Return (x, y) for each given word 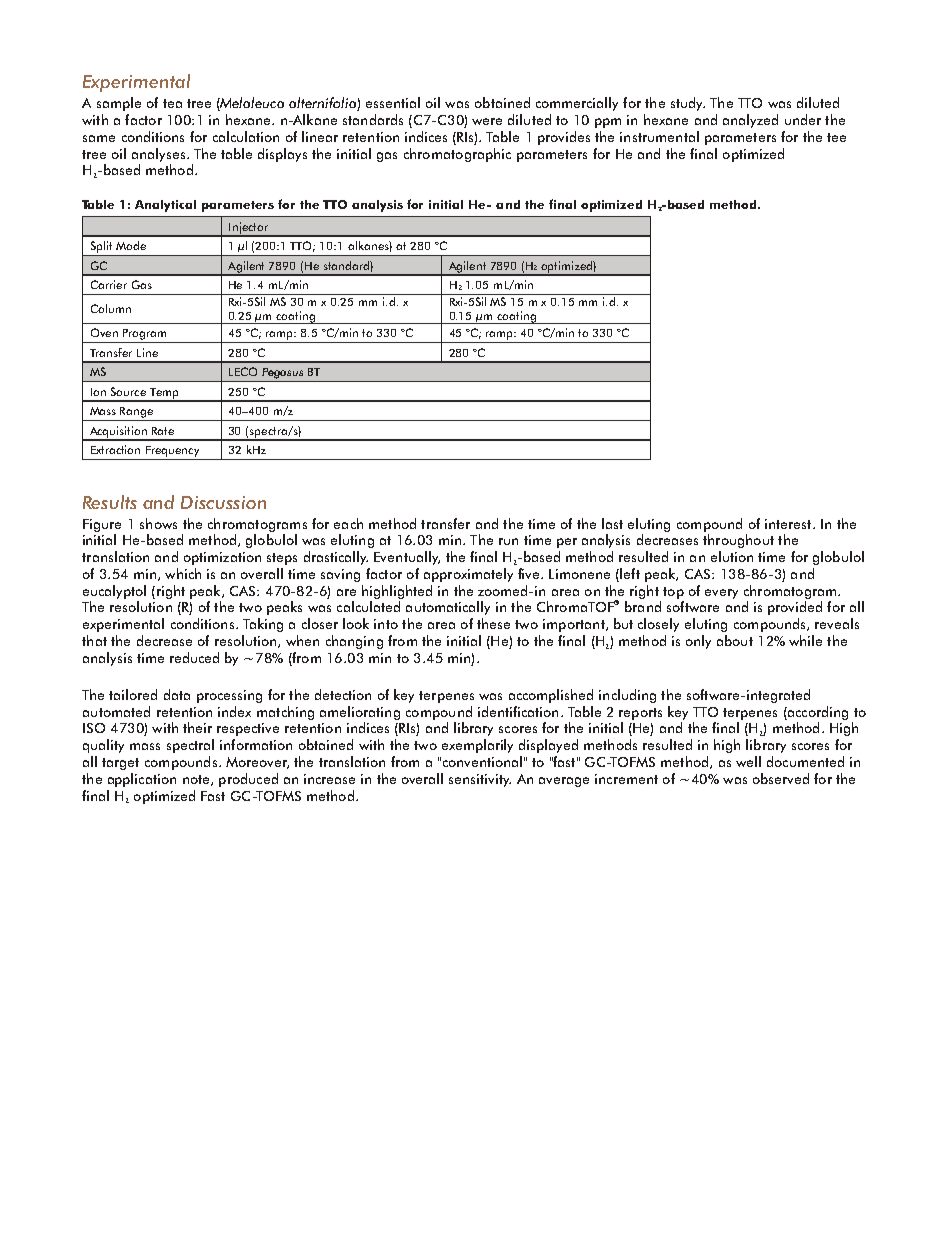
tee (836, 137)
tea (172, 103)
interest (789, 524)
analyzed (750, 121)
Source (128, 391)
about (735, 640)
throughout (738, 541)
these (493, 623)
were (487, 121)
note (197, 780)
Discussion (223, 502)
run (508, 541)
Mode (131, 245)
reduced (194, 657)
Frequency (172, 451)
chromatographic (457, 155)
